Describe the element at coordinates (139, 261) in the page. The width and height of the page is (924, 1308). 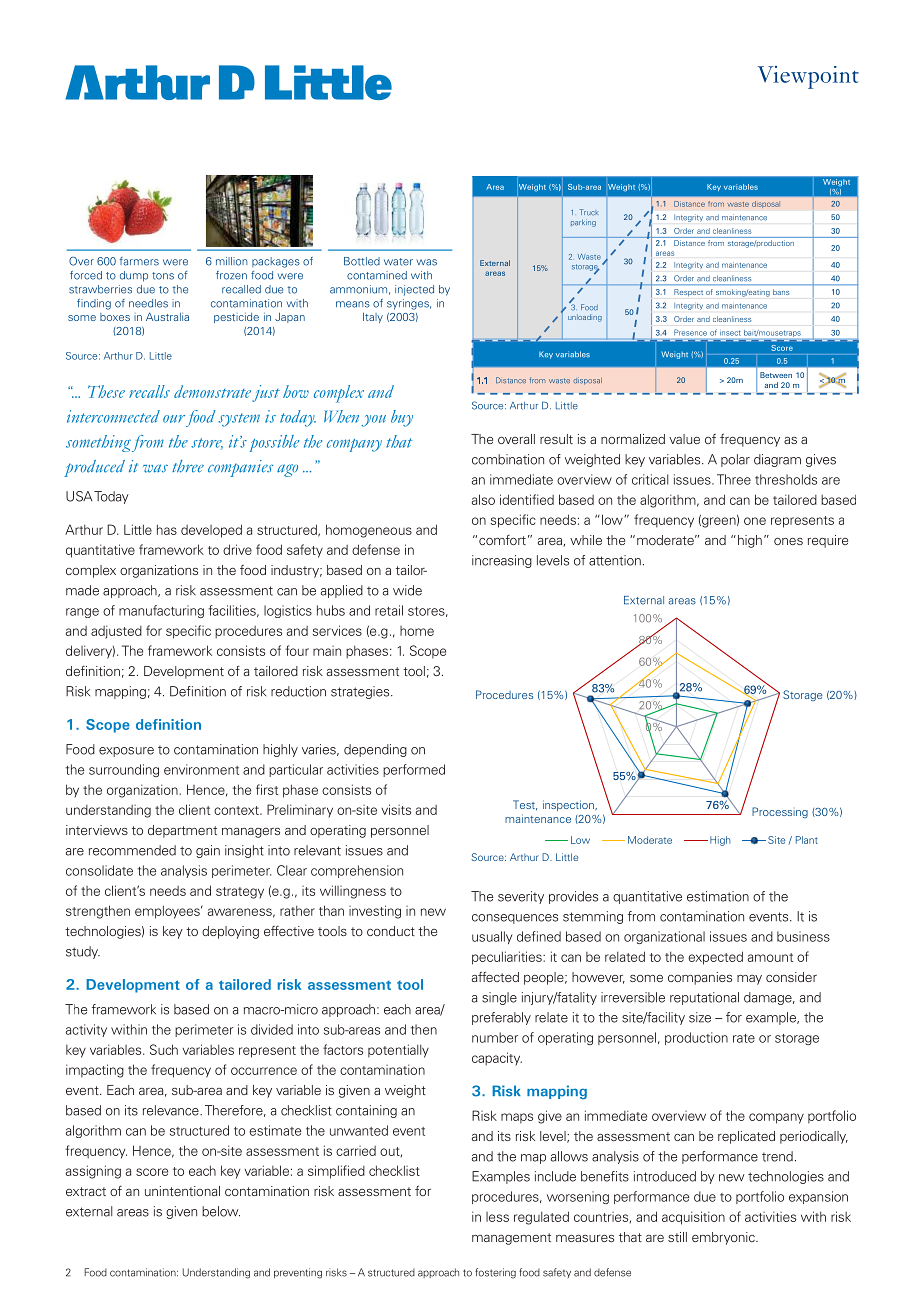
I see `farmers` at that location.
